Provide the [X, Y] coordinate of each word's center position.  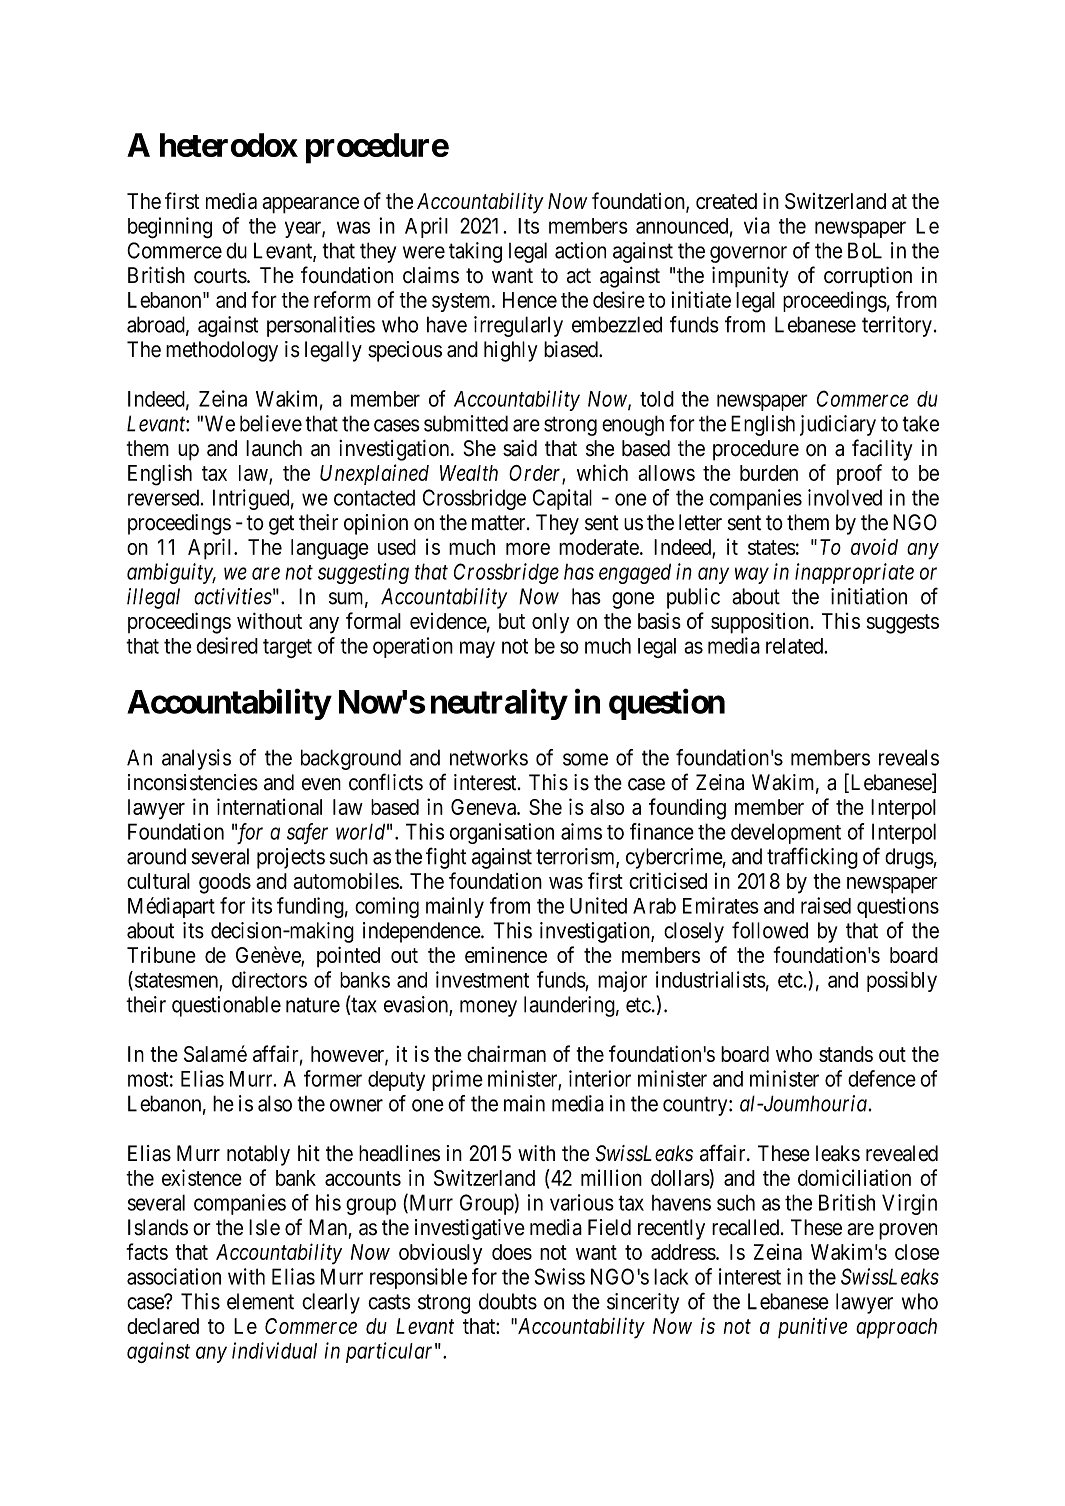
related [795, 646]
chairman [506, 1053]
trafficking [812, 858]
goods [225, 883]
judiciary [838, 425]
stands [846, 1054]
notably [258, 1155]
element [260, 1301]
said [520, 448]
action [580, 250]
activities [233, 596]
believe [271, 423]
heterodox [229, 145]
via [757, 225]
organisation [502, 833]
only [550, 623]
